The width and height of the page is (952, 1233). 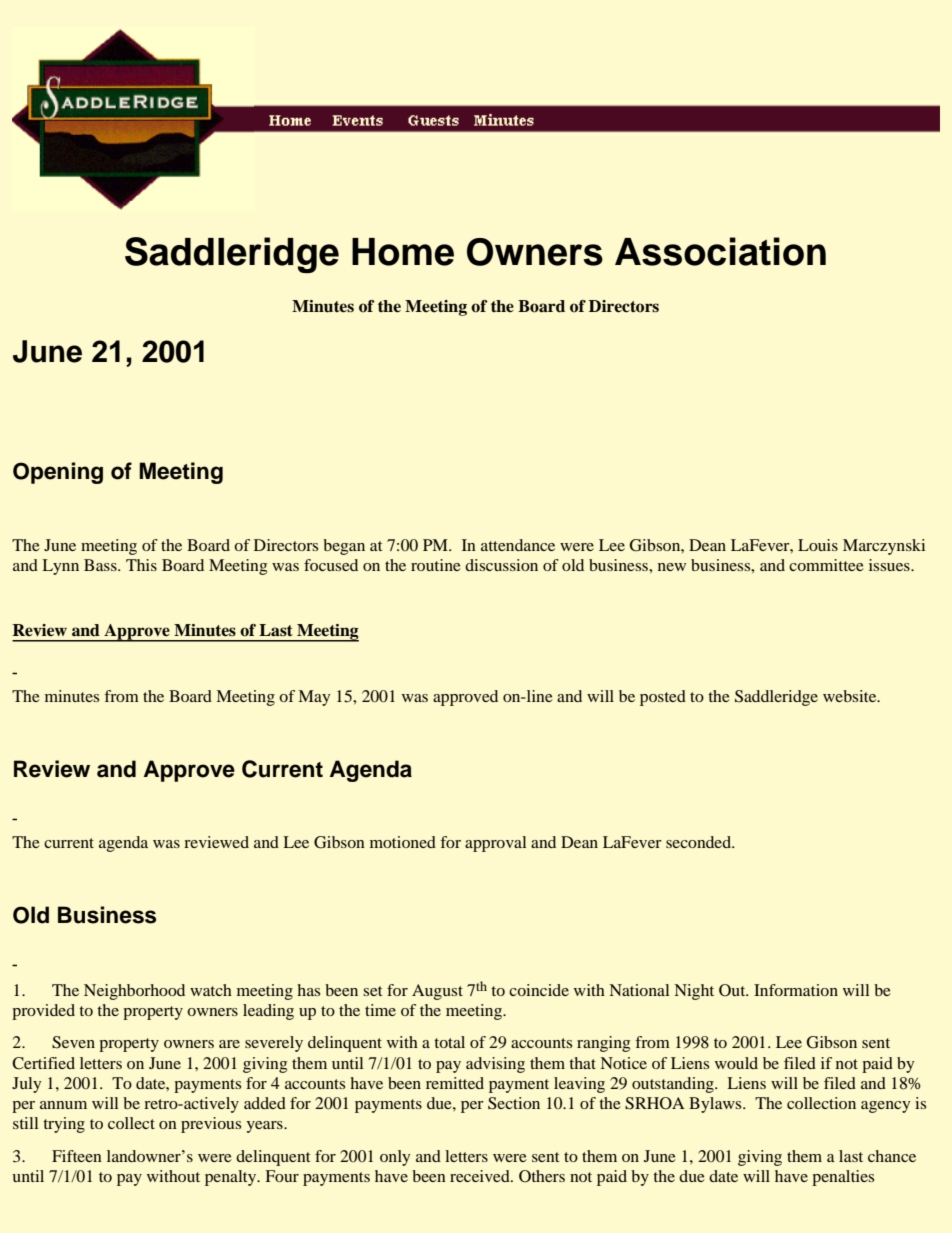 What do you see at coordinates (518, 545) in the page?
I see `attendance` at bounding box center [518, 545].
